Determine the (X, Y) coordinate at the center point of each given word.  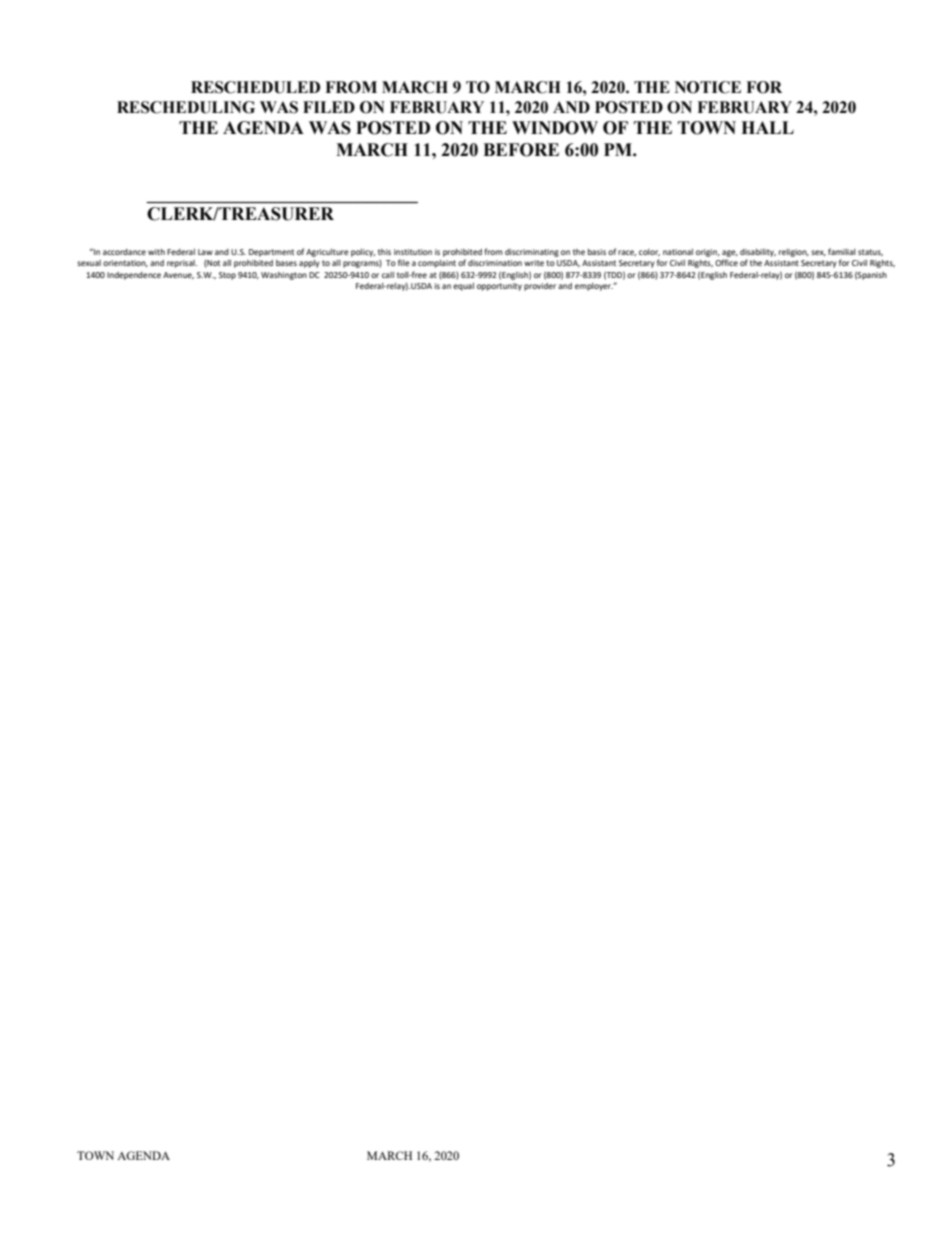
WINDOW (555, 128)
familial (842, 251)
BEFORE (521, 150)
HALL (767, 127)
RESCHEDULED (255, 87)
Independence (134, 276)
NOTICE (708, 87)
